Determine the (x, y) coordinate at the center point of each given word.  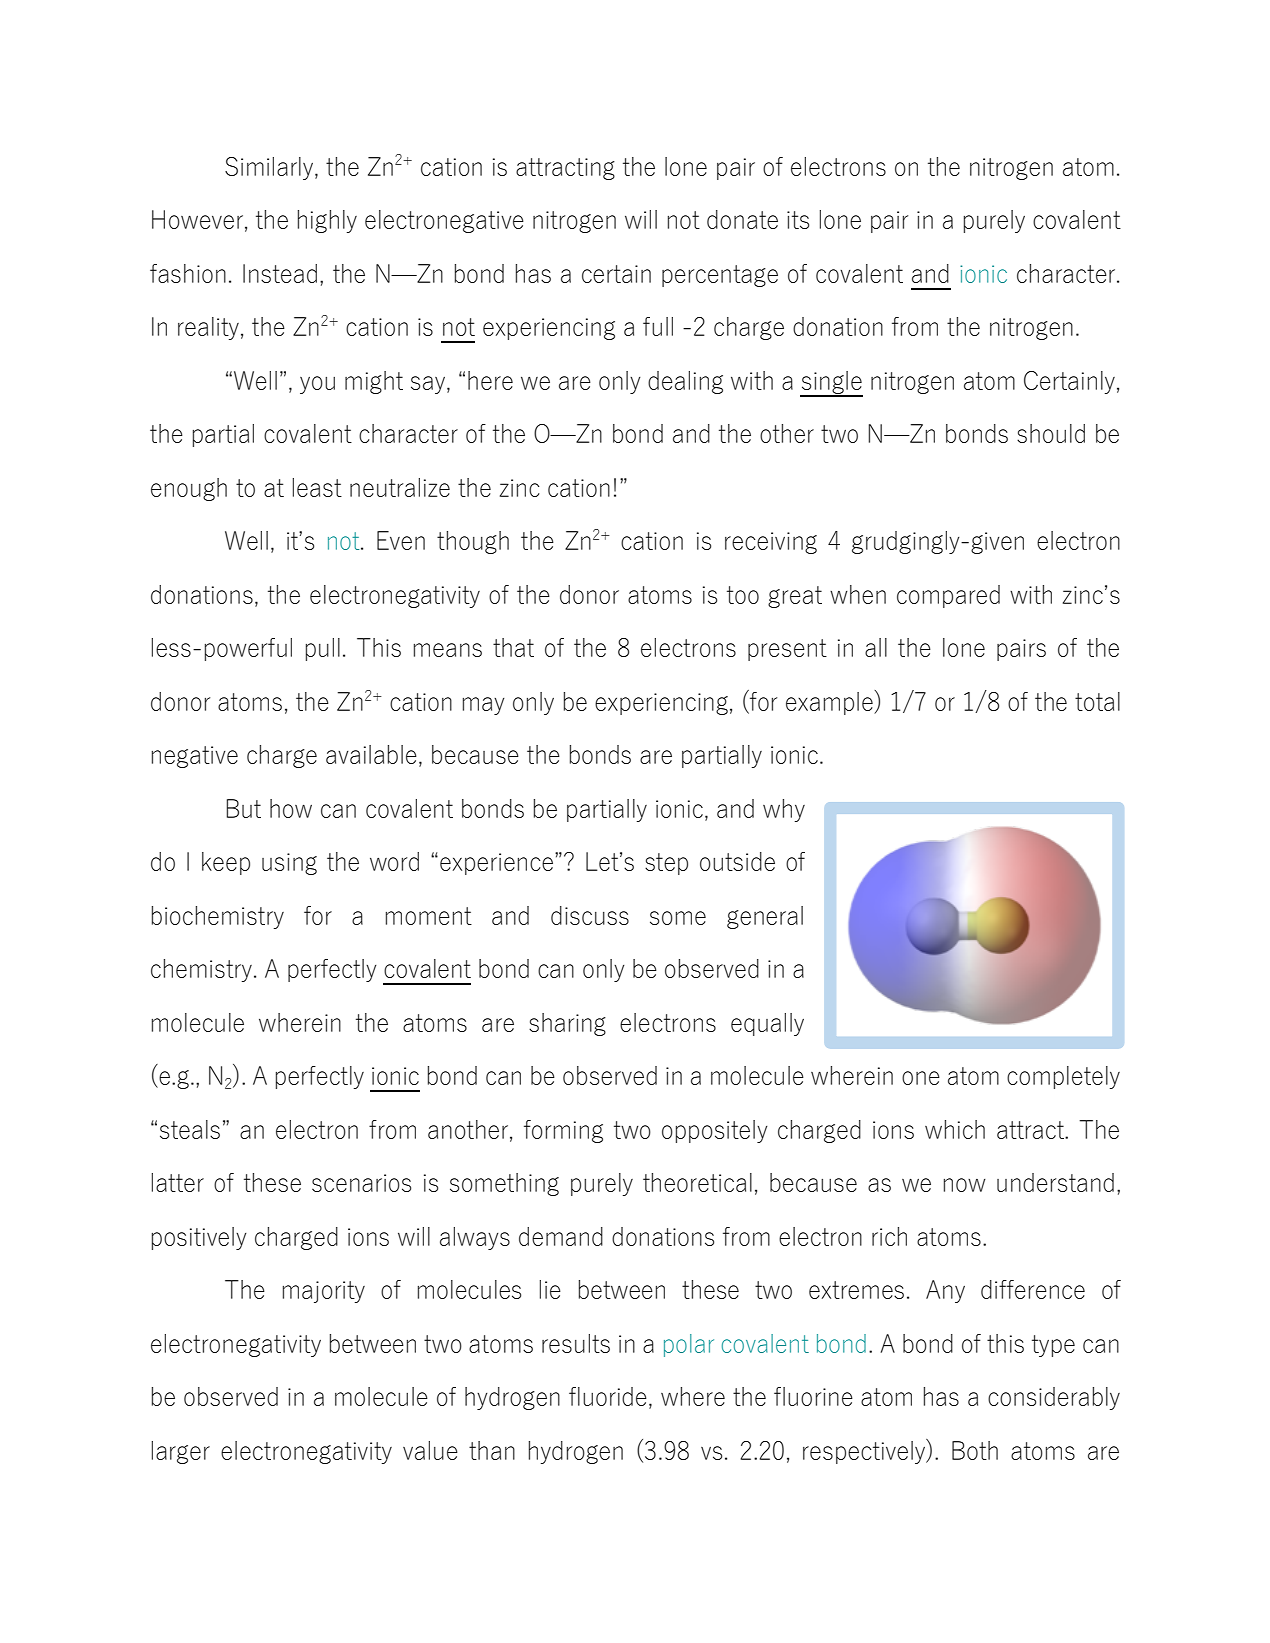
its (798, 220)
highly (327, 221)
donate (742, 219)
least (317, 487)
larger (181, 1452)
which (955, 1129)
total (1097, 701)
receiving (771, 543)
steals (190, 1129)
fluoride (608, 1396)
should (1051, 433)
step (666, 864)
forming (563, 1131)
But (243, 808)
